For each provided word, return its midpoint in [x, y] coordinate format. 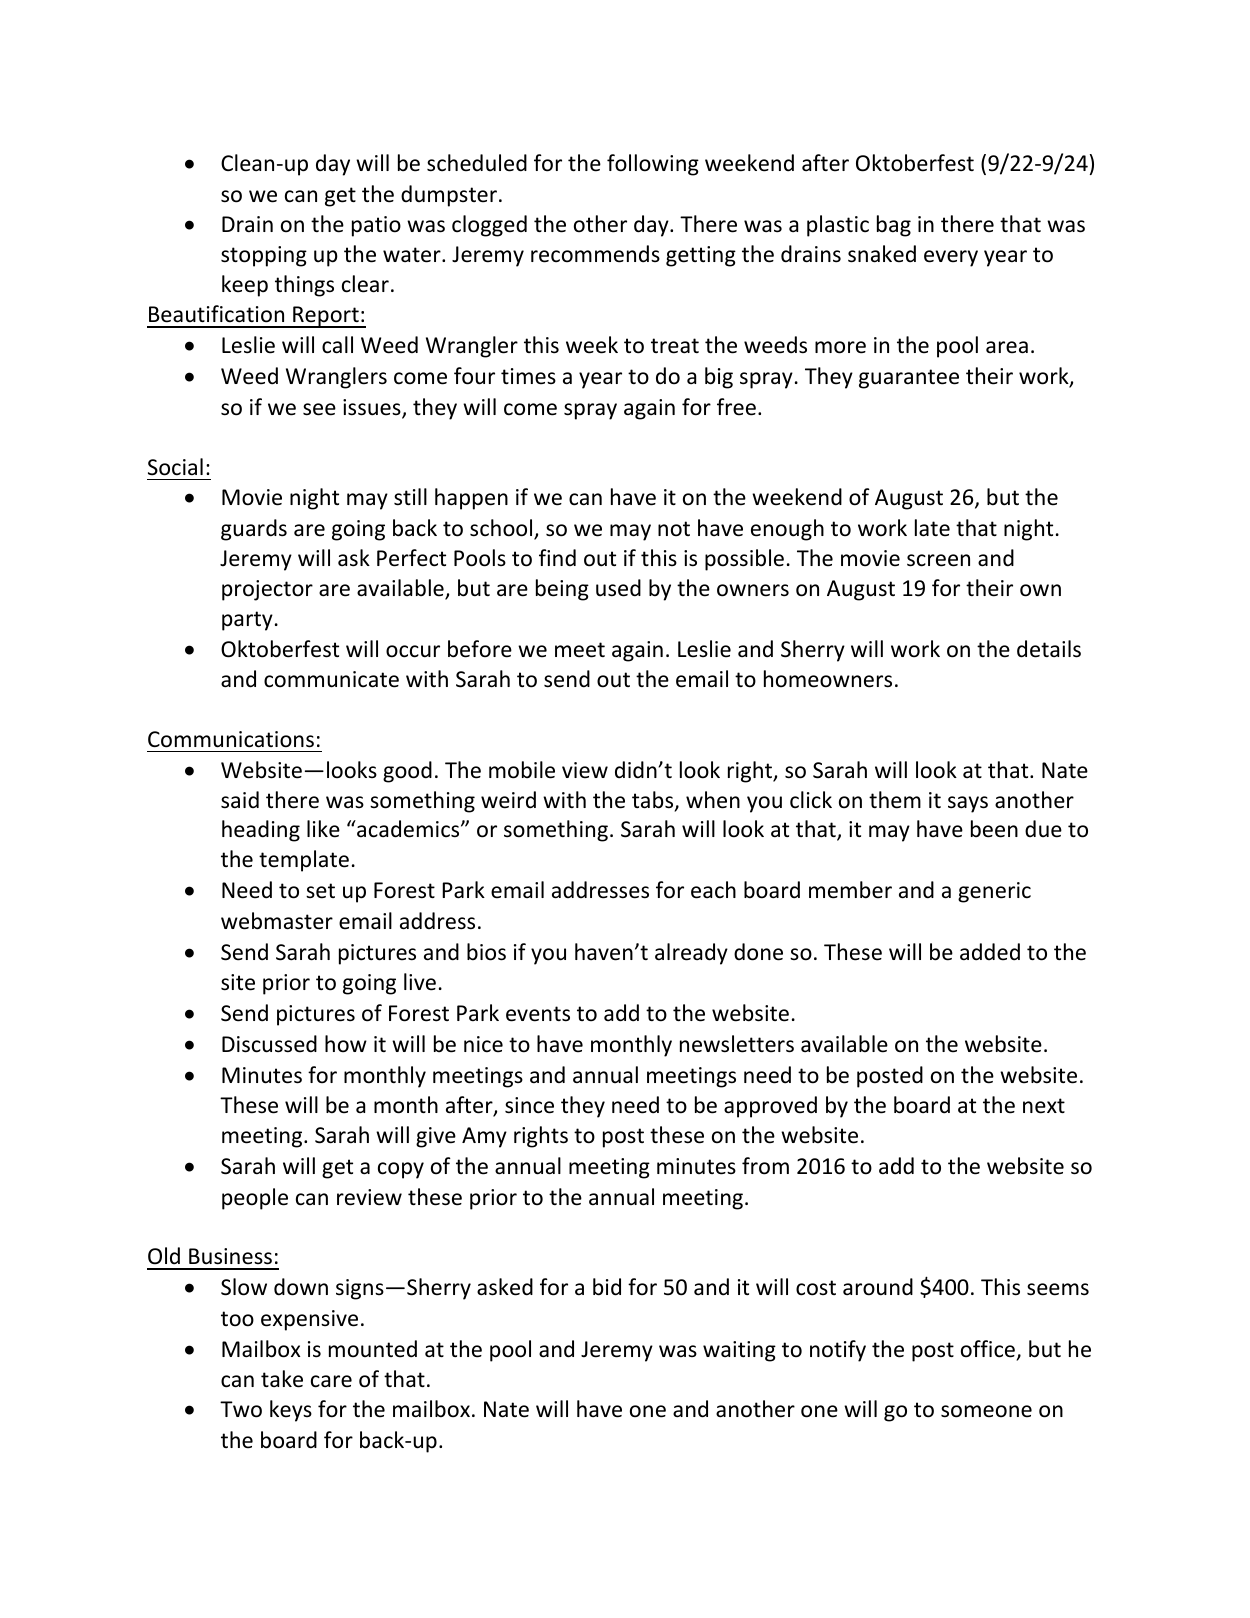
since [529, 1105]
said [240, 800]
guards [254, 530]
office [988, 1349]
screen [938, 560]
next [1044, 1106]
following [653, 165]
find [557, 557]
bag [894, 226]
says [968, 804]
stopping [264, 256]
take [282, 1379]
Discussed [269, 1044]
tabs [654, 801]
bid [607, 1287]
